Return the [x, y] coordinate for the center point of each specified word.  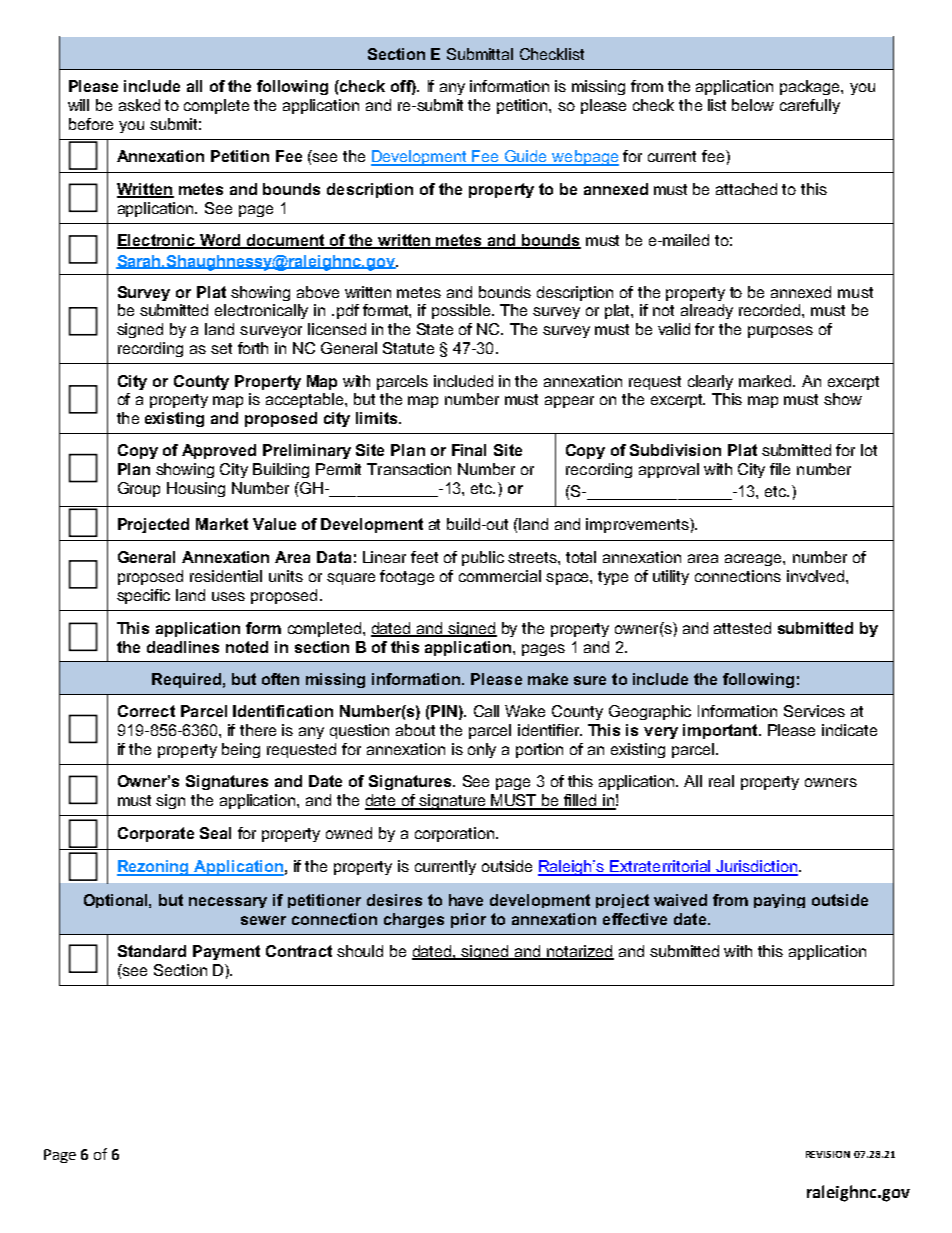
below [753, 105]
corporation [456, 834]
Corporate [156, 834]
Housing [196, 489]
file [780, 469]
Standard [152, 951]
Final [469, 450]
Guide [526, 157]
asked [139, 105]
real [721, 781]
